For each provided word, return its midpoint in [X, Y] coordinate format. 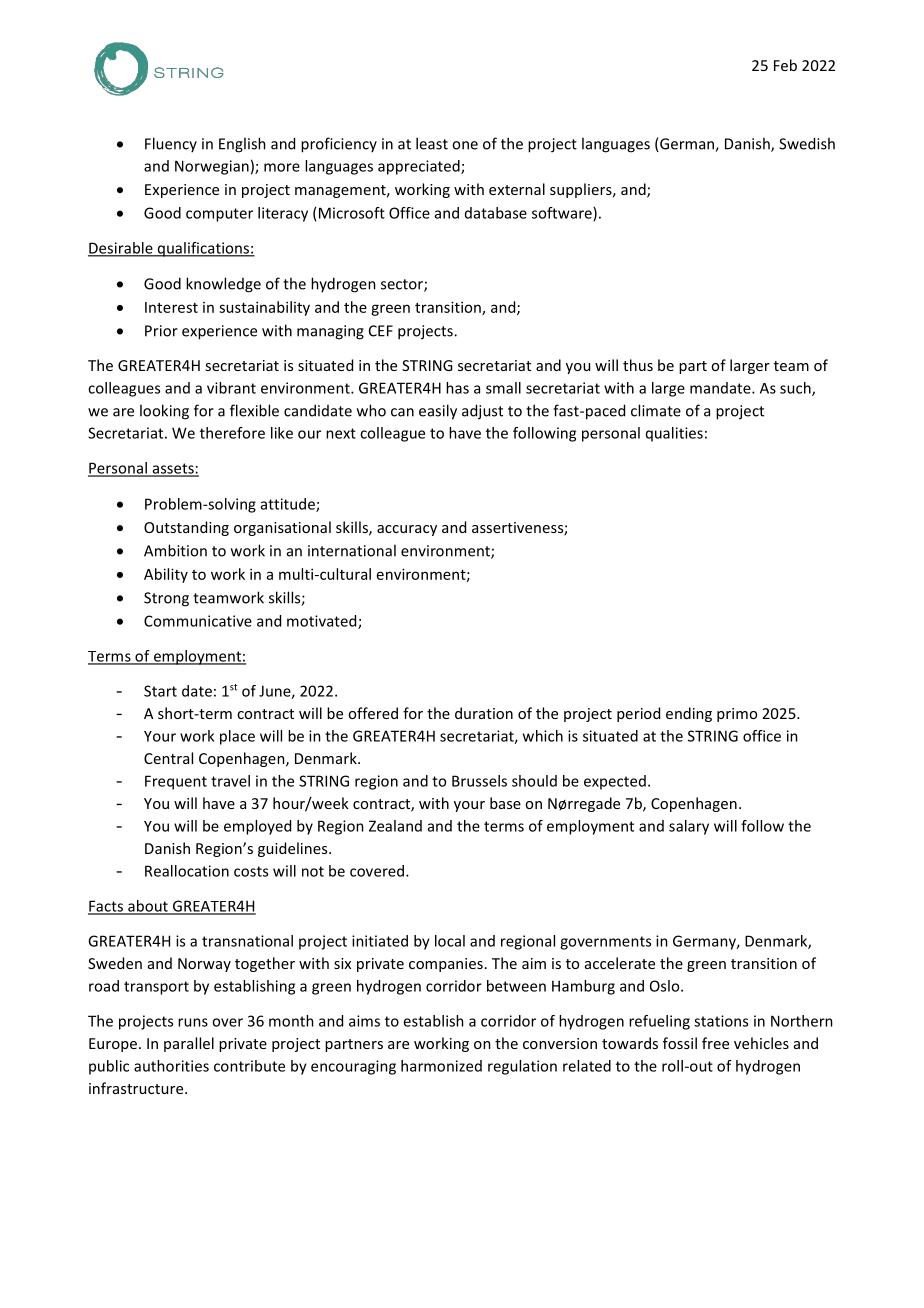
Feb [785, 65]
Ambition [175, 550]
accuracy [407, 530]
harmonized [441, 1066]
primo [737, 715]
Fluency [171, 144]
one [465, 145]
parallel [189, 1044]
